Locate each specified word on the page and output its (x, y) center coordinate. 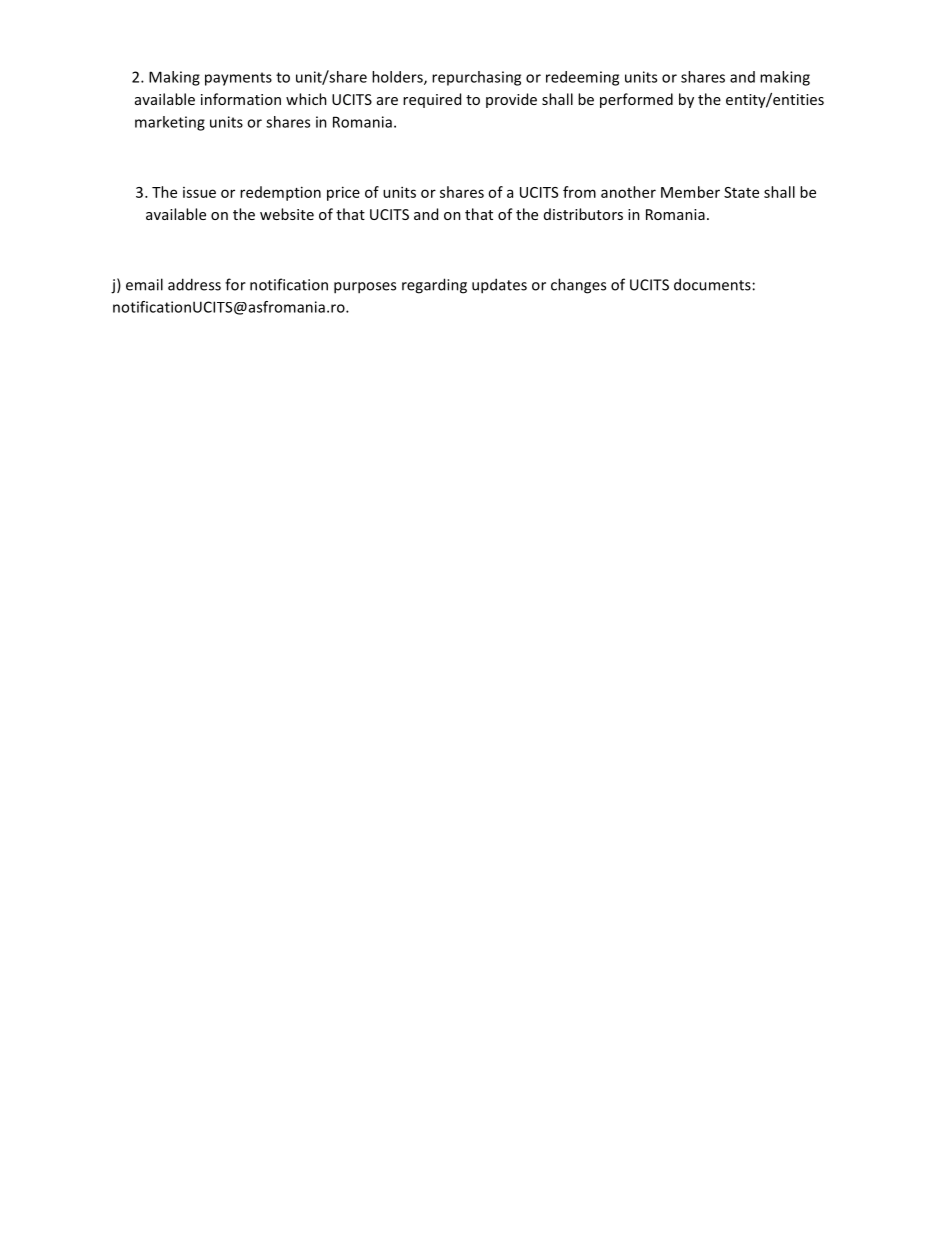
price (343, 193)
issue (199, 192)
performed (636, 100)
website (287, 214)
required (432, 100)
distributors (583, 214)
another (628, 192)
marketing (170, 123)
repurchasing (476, 78)
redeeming (582, 78)
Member (690, 192)
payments (238, 79)
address (194, 284)
